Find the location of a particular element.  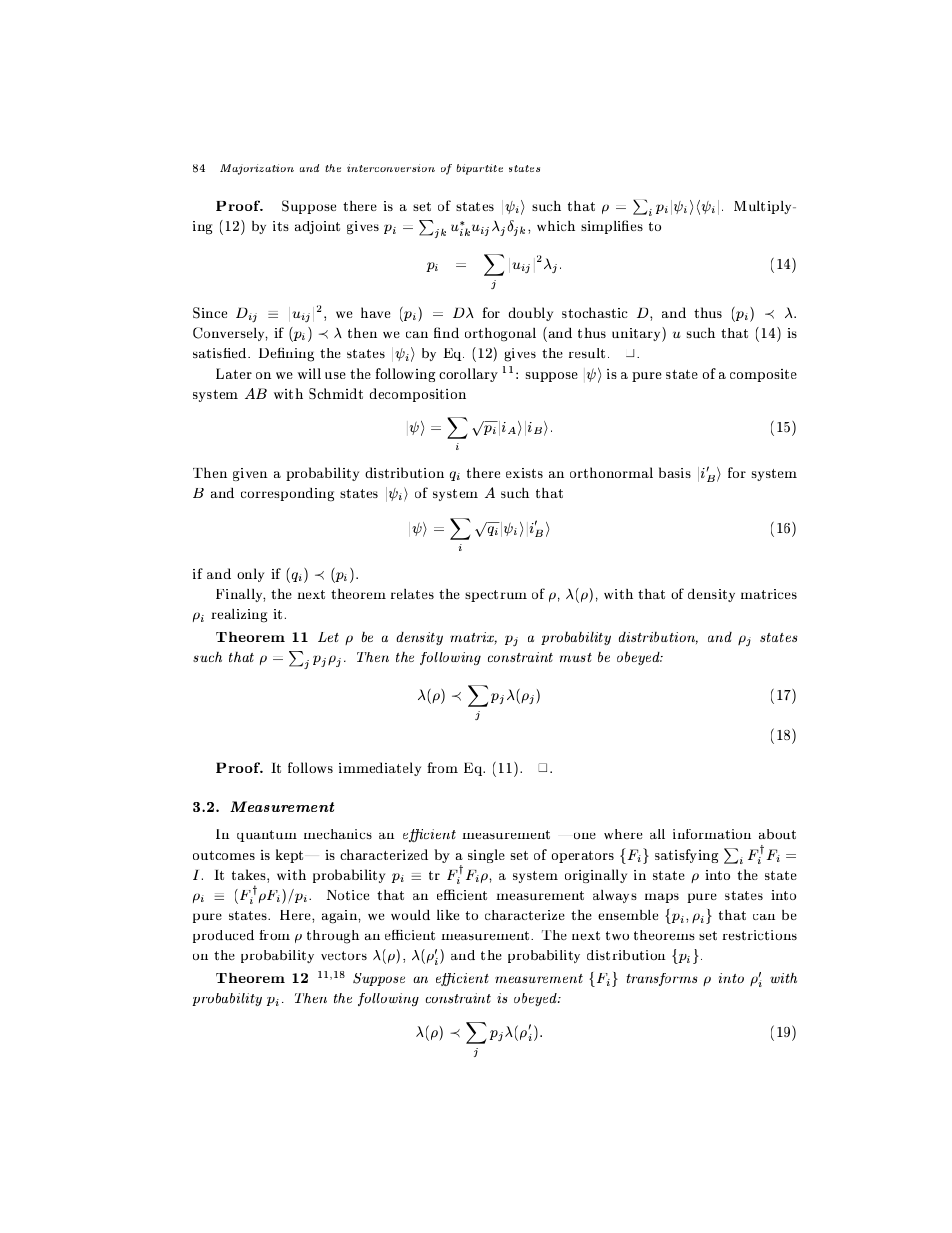

which is located at coordinates (556, 226).
